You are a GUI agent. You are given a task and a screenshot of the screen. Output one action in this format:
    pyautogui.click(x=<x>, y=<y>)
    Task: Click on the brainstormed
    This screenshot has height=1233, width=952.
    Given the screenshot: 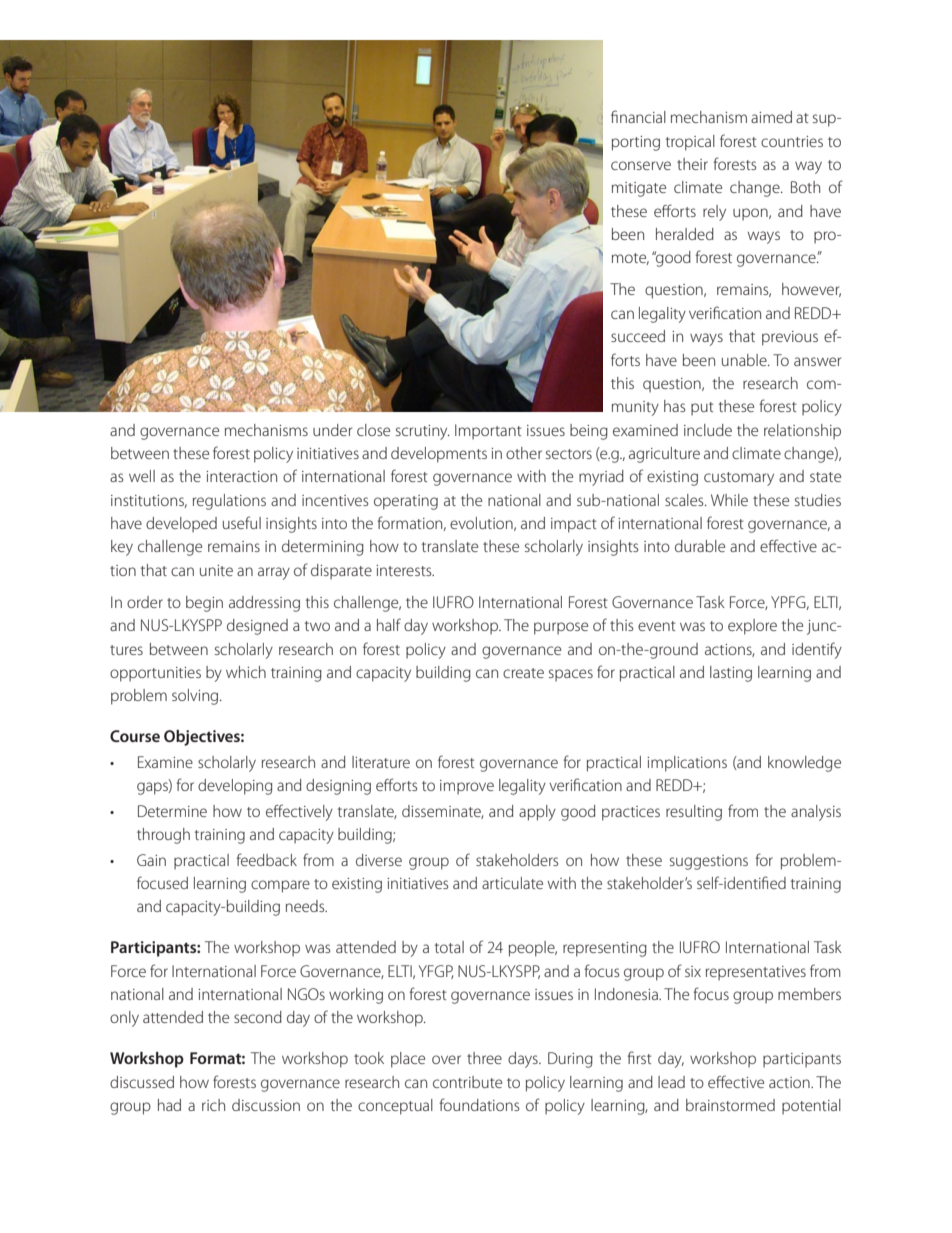 What is the action you would take?
    pyautogui.click(x=730, y=1105)
